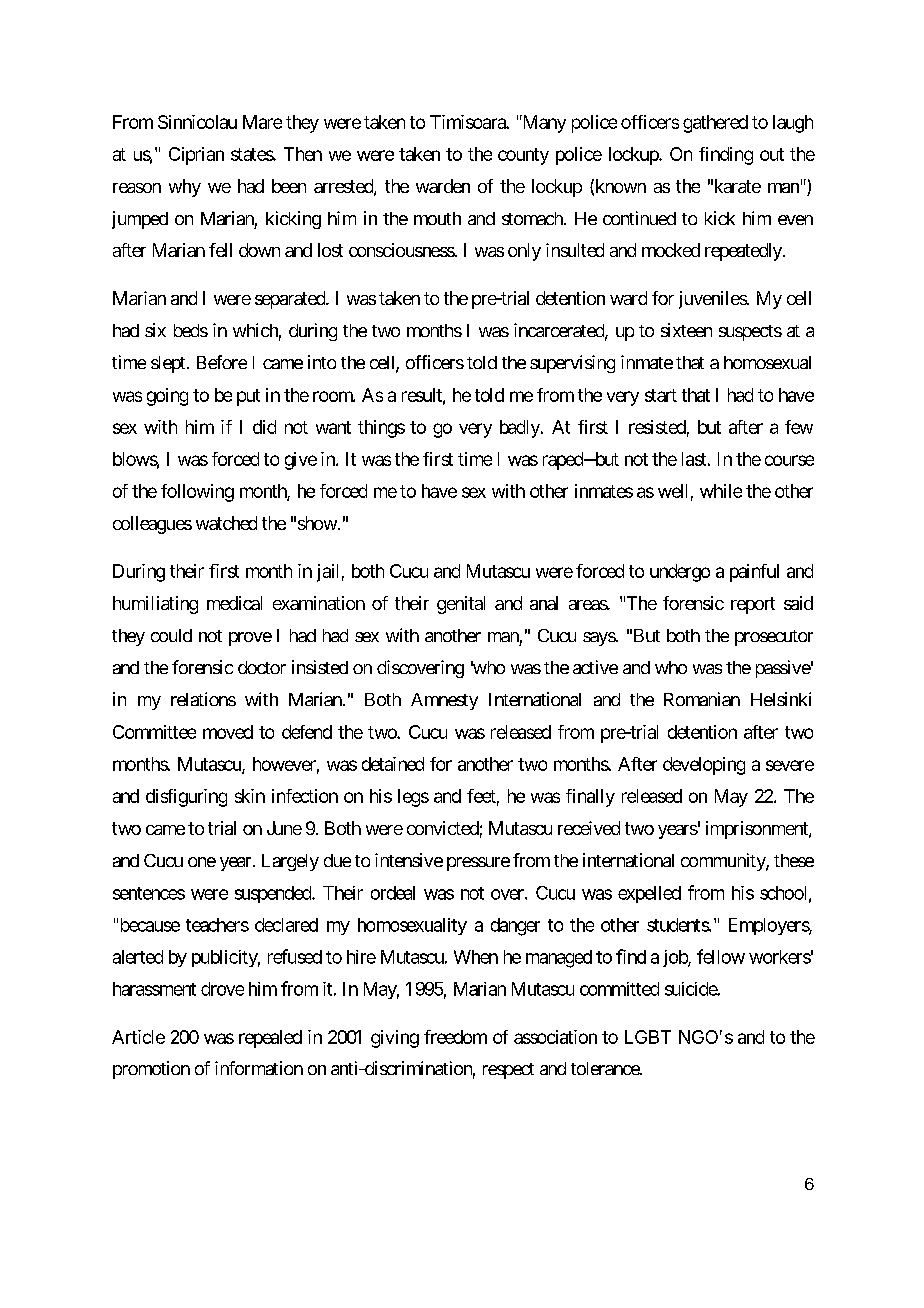 This screenshot has width=924, height=1308. Describe the element at coordinates (461, 605) in the screenshot. I see `genital` at that location.
